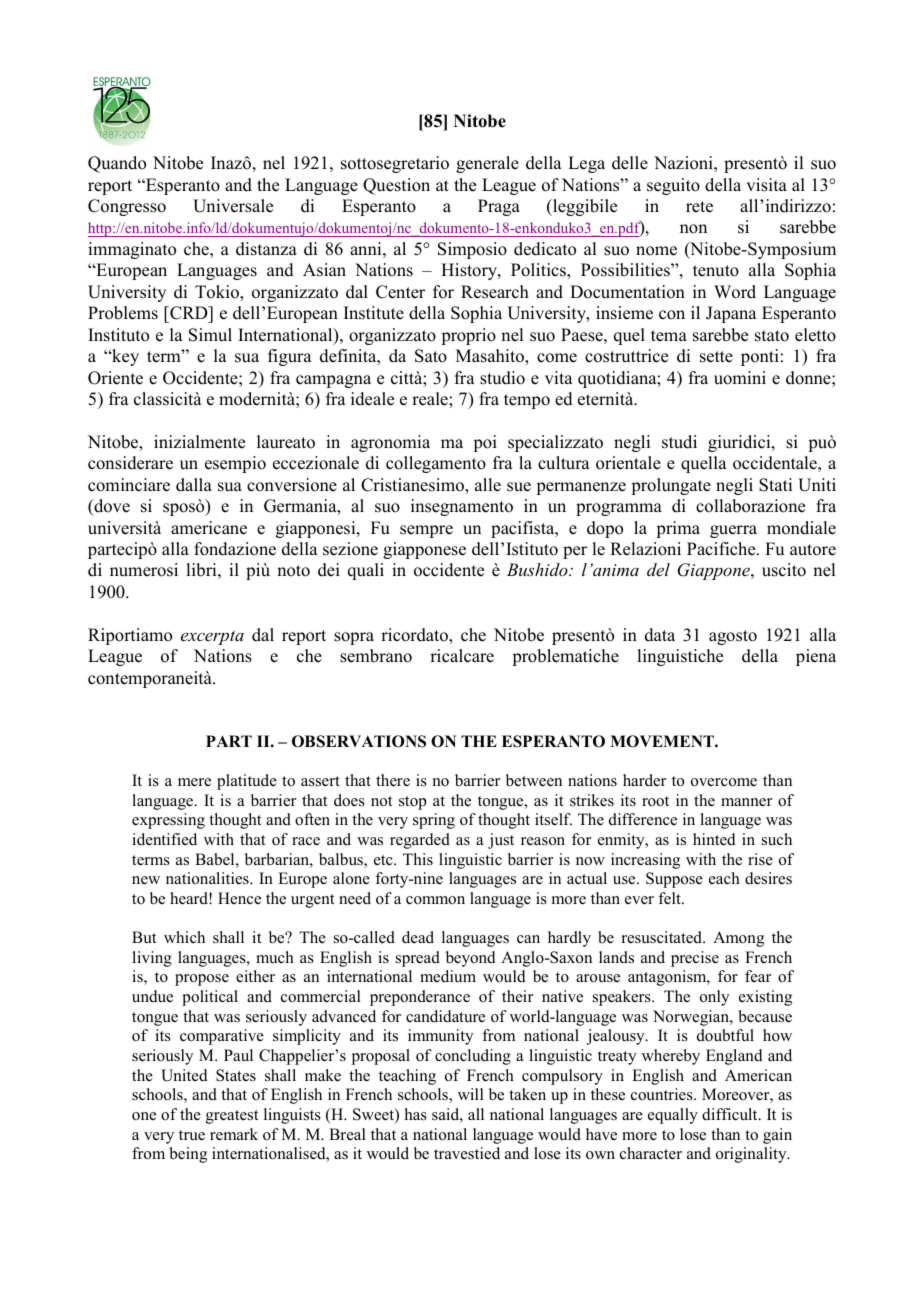 Image resolution: width=924 pixels, height=1308 pixels. Describe the element at coordinates (192, 1135) in the page. I see `true` at that location.
